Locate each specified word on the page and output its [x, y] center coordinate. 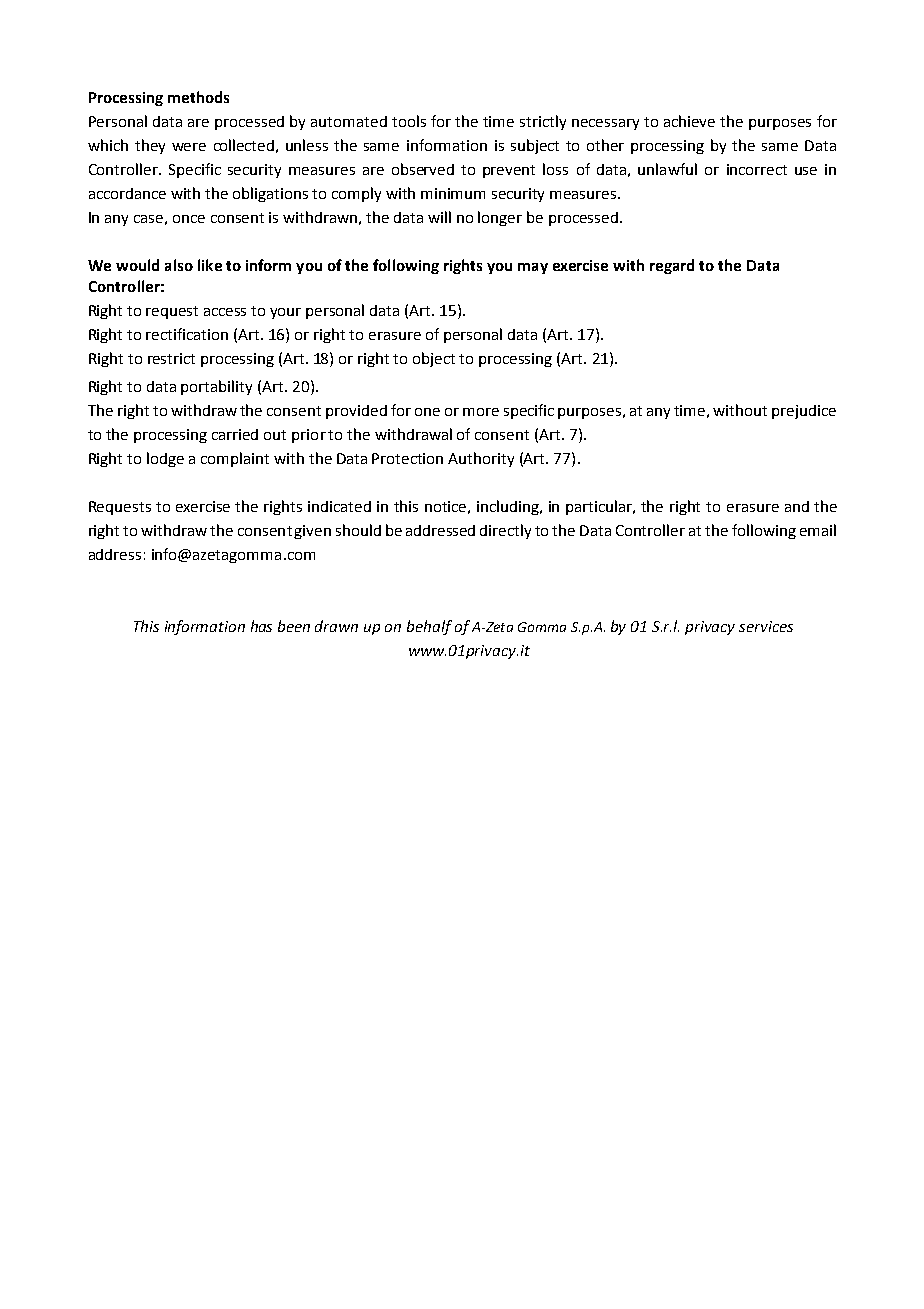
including [509, 507]
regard [672, 266]
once [189, 219]
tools [409, 121]
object [434, 359]
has [261, 626]
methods [198, 97]
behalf [429, 627]
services [766, 626]
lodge [165, 459]
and [797, 506]
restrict [171, 358]
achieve [689, 121]
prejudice [804, 412]
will [439, 217]
